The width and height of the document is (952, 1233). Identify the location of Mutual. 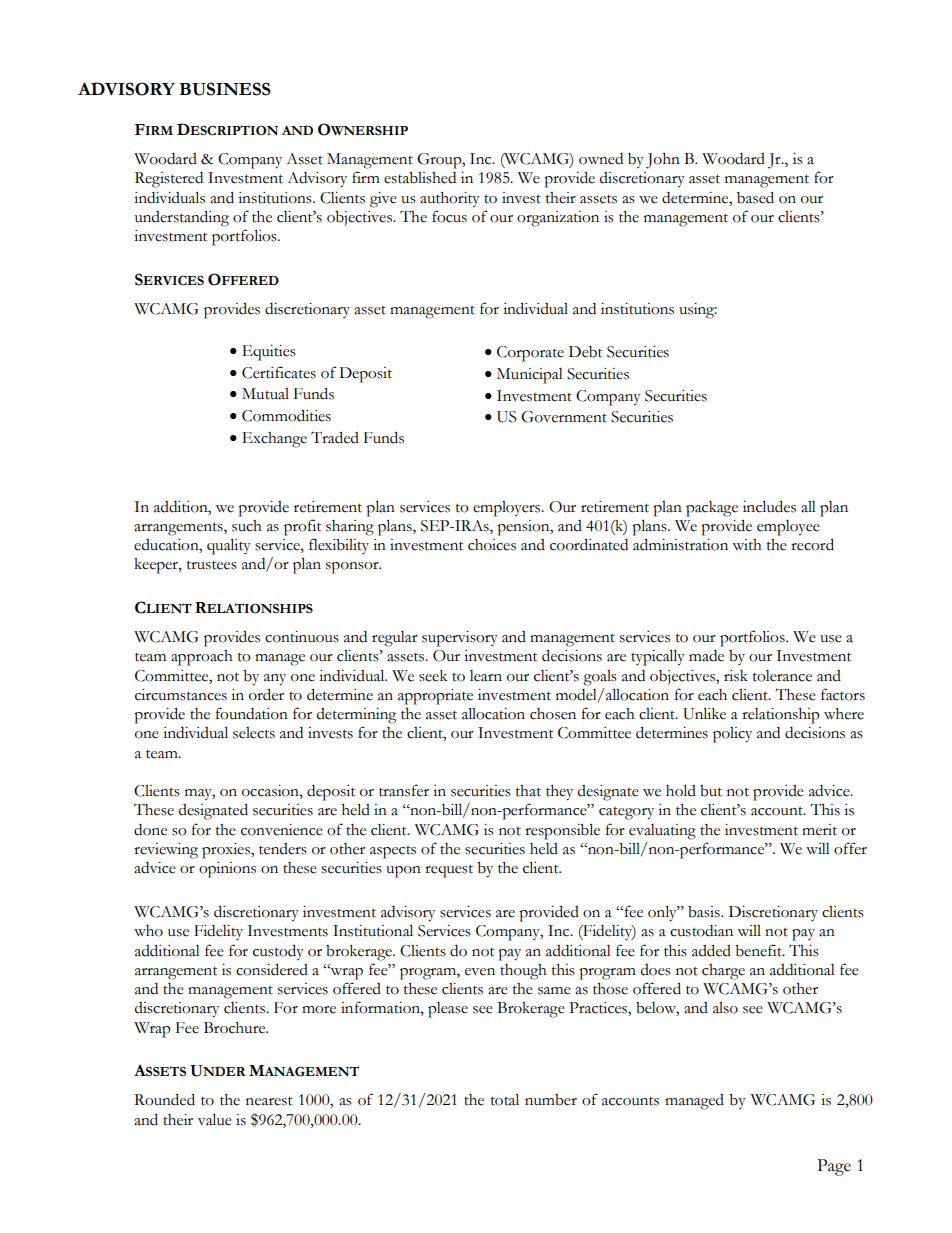
(265, 394).
